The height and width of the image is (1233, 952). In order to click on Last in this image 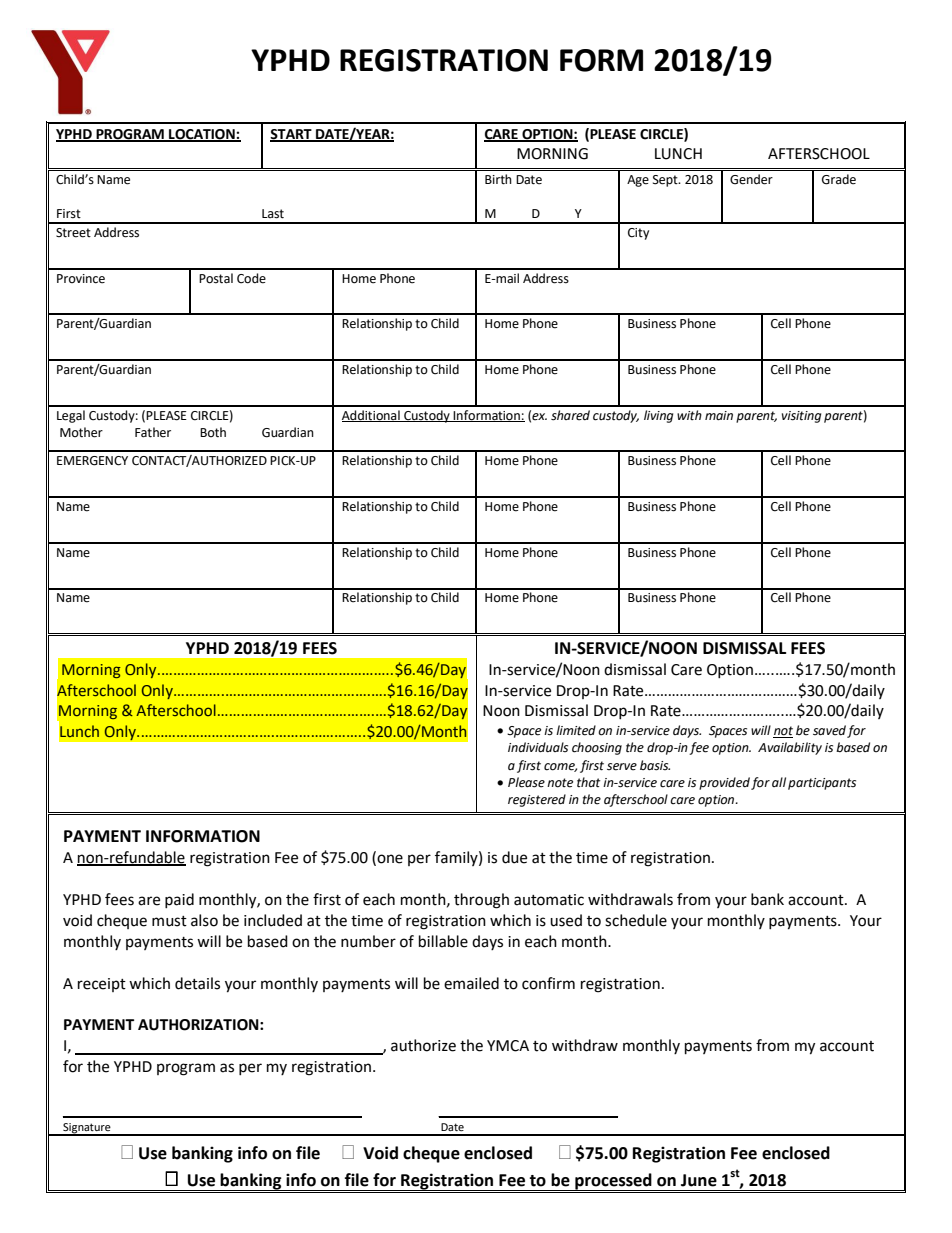, I will do `click(273, 214)`.
